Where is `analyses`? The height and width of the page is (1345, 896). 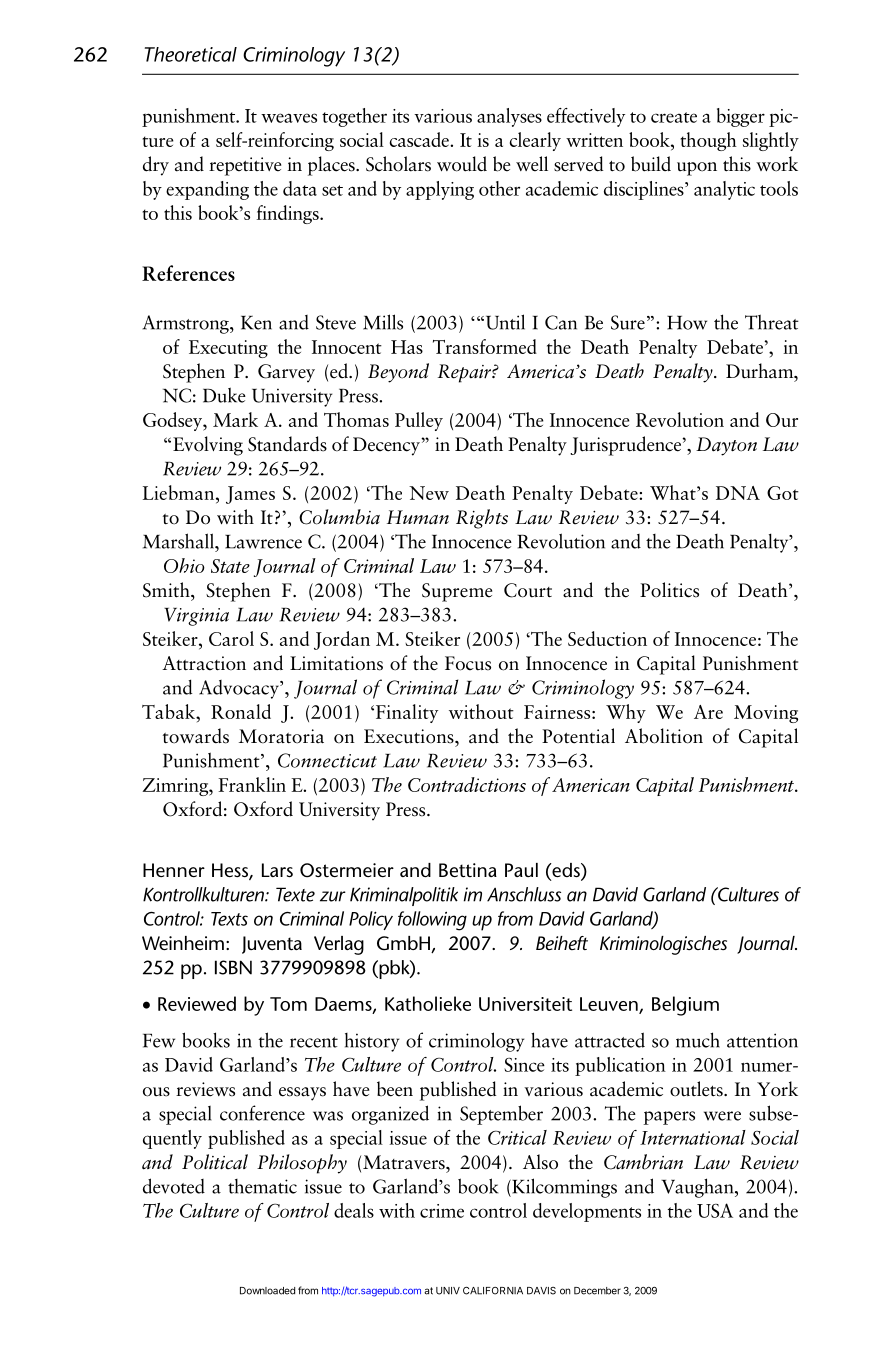
analyses is located at coordinates (509, 117).
